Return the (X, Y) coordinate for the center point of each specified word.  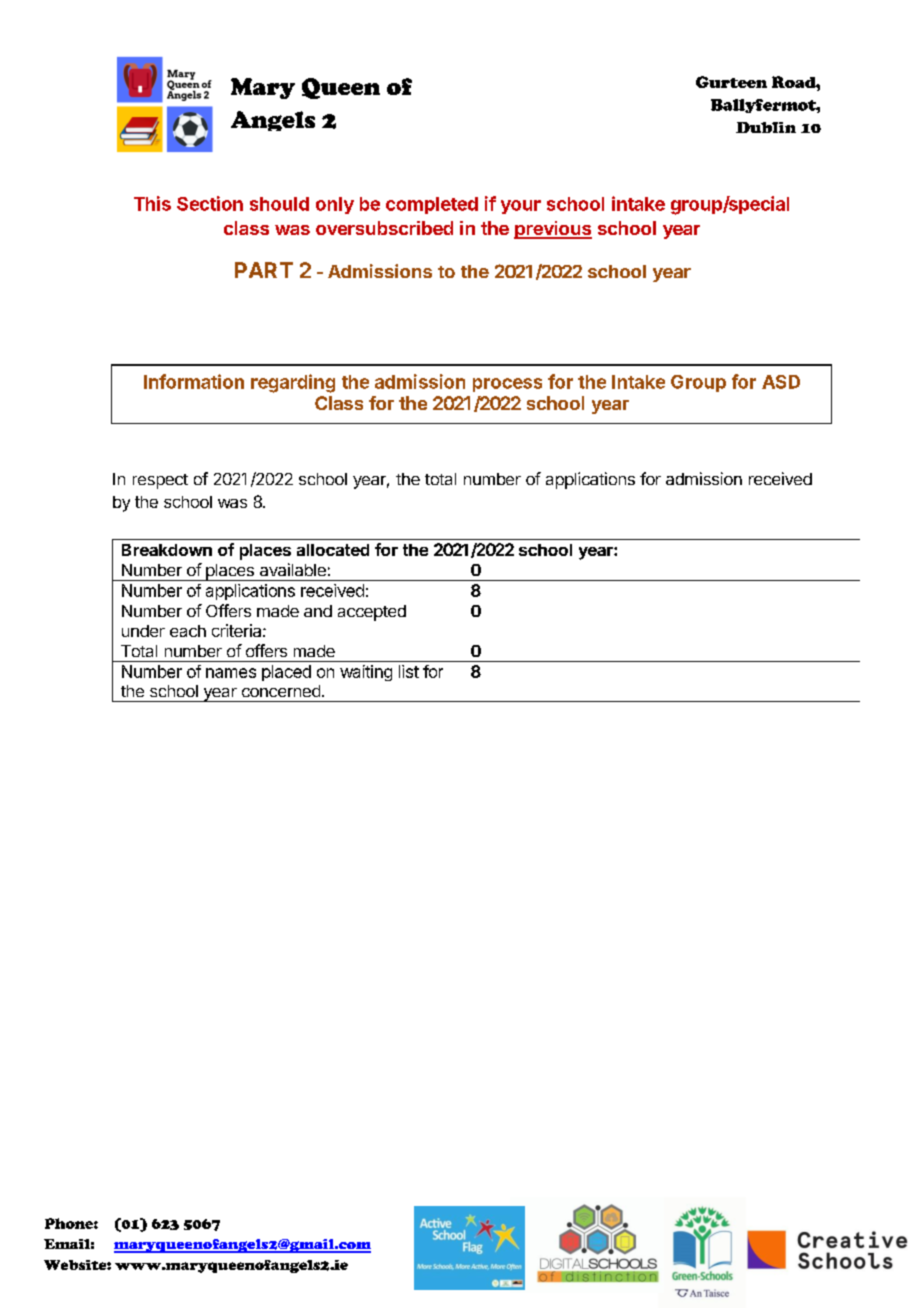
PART (264, 270)
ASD (781, 382)
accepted (372, 613)
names (231, 673)
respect (160, 481)
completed (432, 205)
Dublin (766, 127)
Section (210, 203)
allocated (333, 550)
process (507, 385)
